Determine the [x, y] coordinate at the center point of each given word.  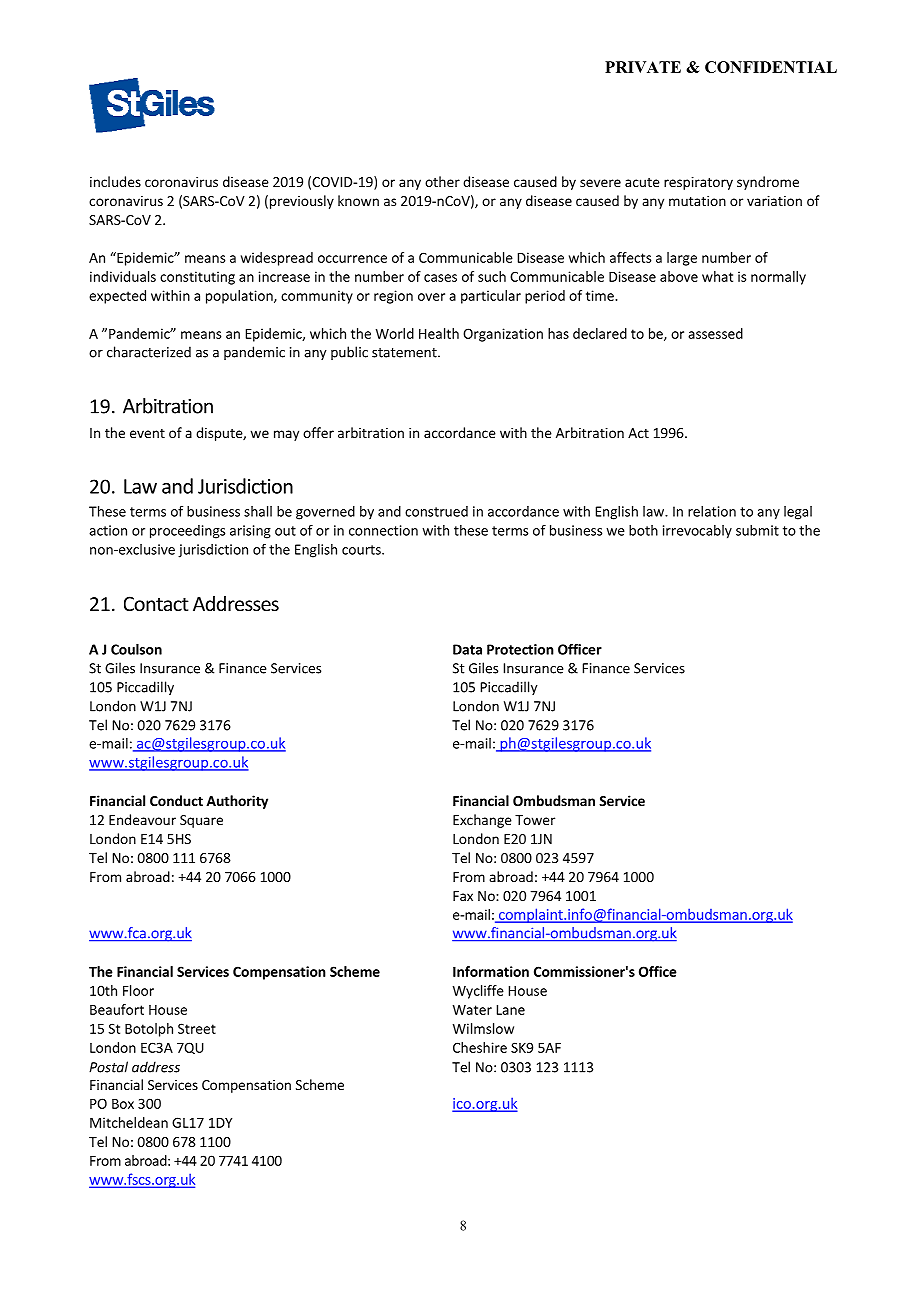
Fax [463, 896]
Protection [520, 649]
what [717, 276]
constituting [197, 278]
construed [436, 511]
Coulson [136, 649]
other [442, 181]
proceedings [187, 532]
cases [440, 278]
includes [115, 181]
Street [197, 1028]
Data [467, 649]
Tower [535, 820]
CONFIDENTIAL [771, 67]
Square [201, 821]
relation [712, 511]
